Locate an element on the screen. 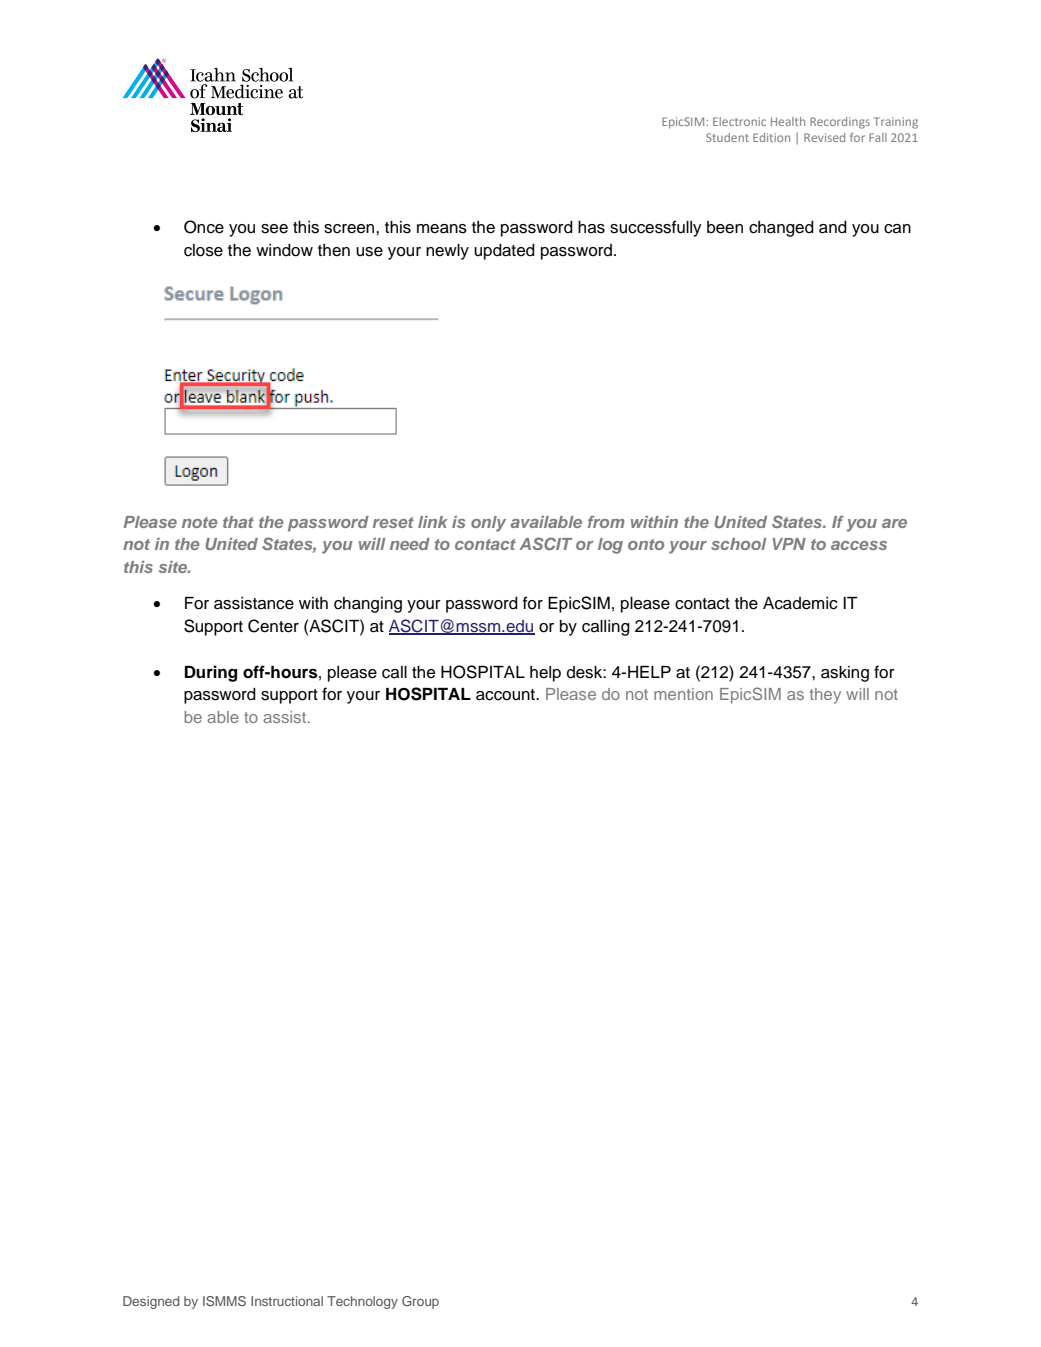 This screenshot has height=1347, width=1041. Technology is located at coordinates (362, 1302).
